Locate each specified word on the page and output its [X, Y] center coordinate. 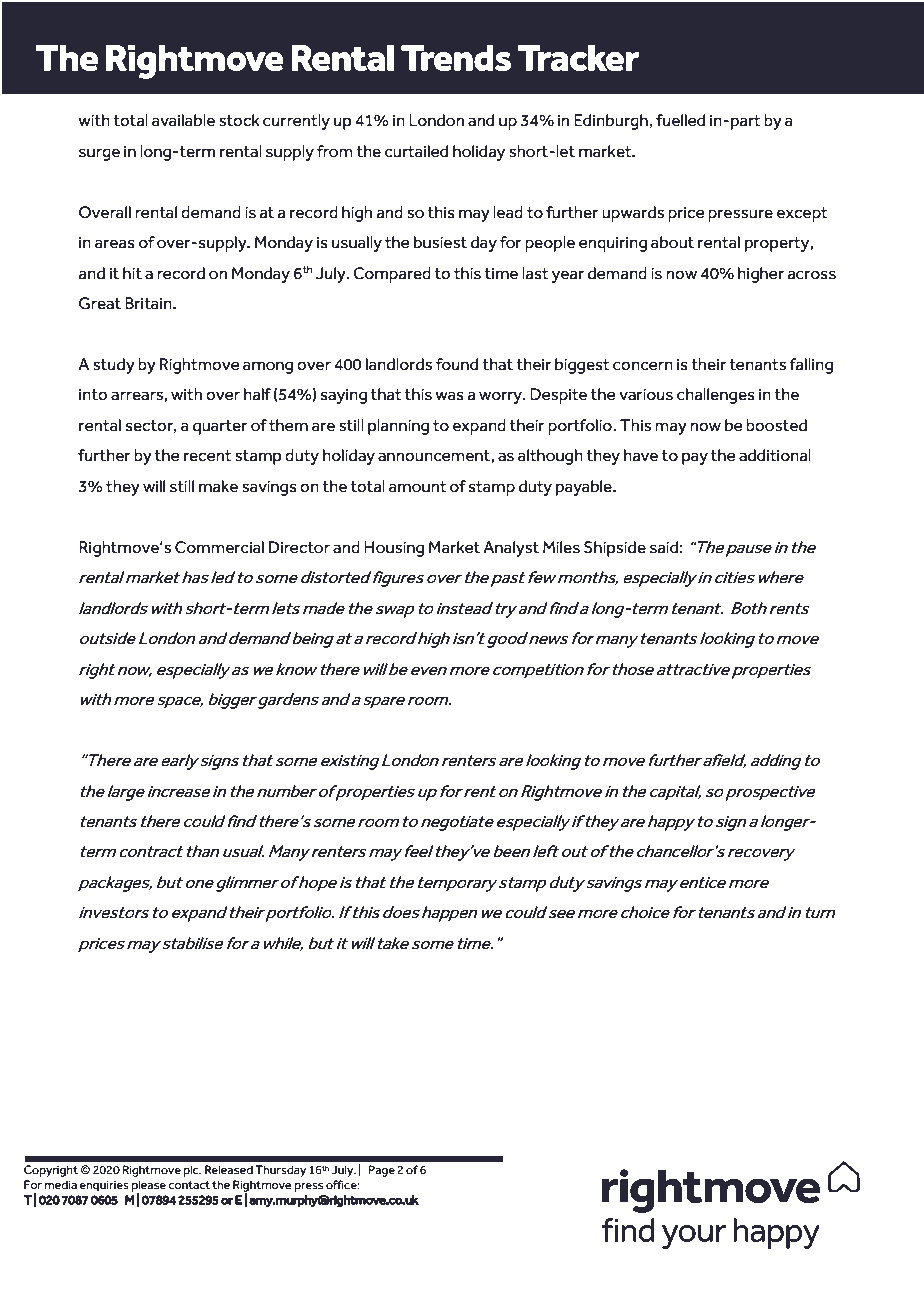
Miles [561, 547]
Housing [394, 549]
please [149, 1187]
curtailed [416, 151]
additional [775, 455]
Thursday [280, 1171]
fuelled [680, 120]
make [218, 486]
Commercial [219, 547]
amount [418, 487]
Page [382, 1171]
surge [99, 154]
